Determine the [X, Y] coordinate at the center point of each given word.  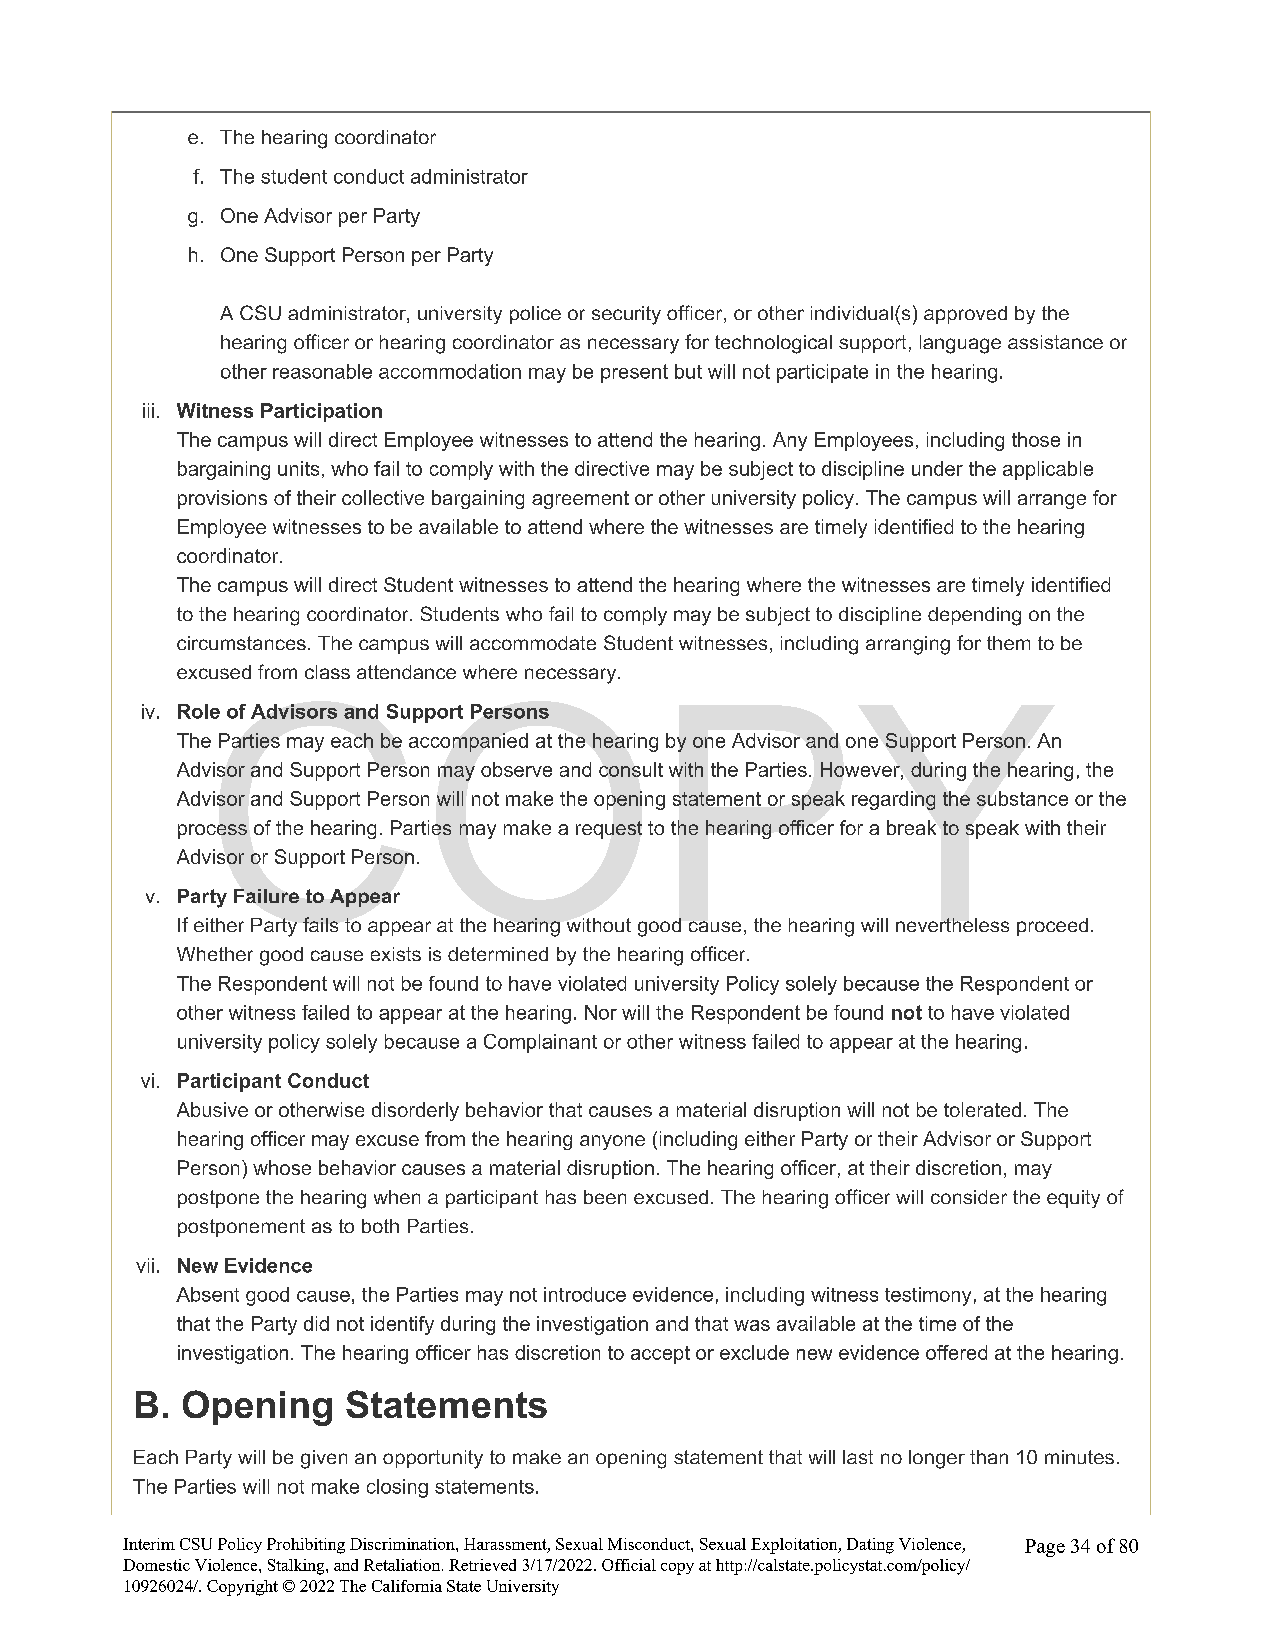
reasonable [322, 371]
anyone [612, 1142]
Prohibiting [306, 1546]
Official [629, 1565]
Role [199, 711]
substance [1022, 798]
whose [282, 1167]
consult [631, 769]
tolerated [982, 1109]
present [634, 373]
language [960, 344]
